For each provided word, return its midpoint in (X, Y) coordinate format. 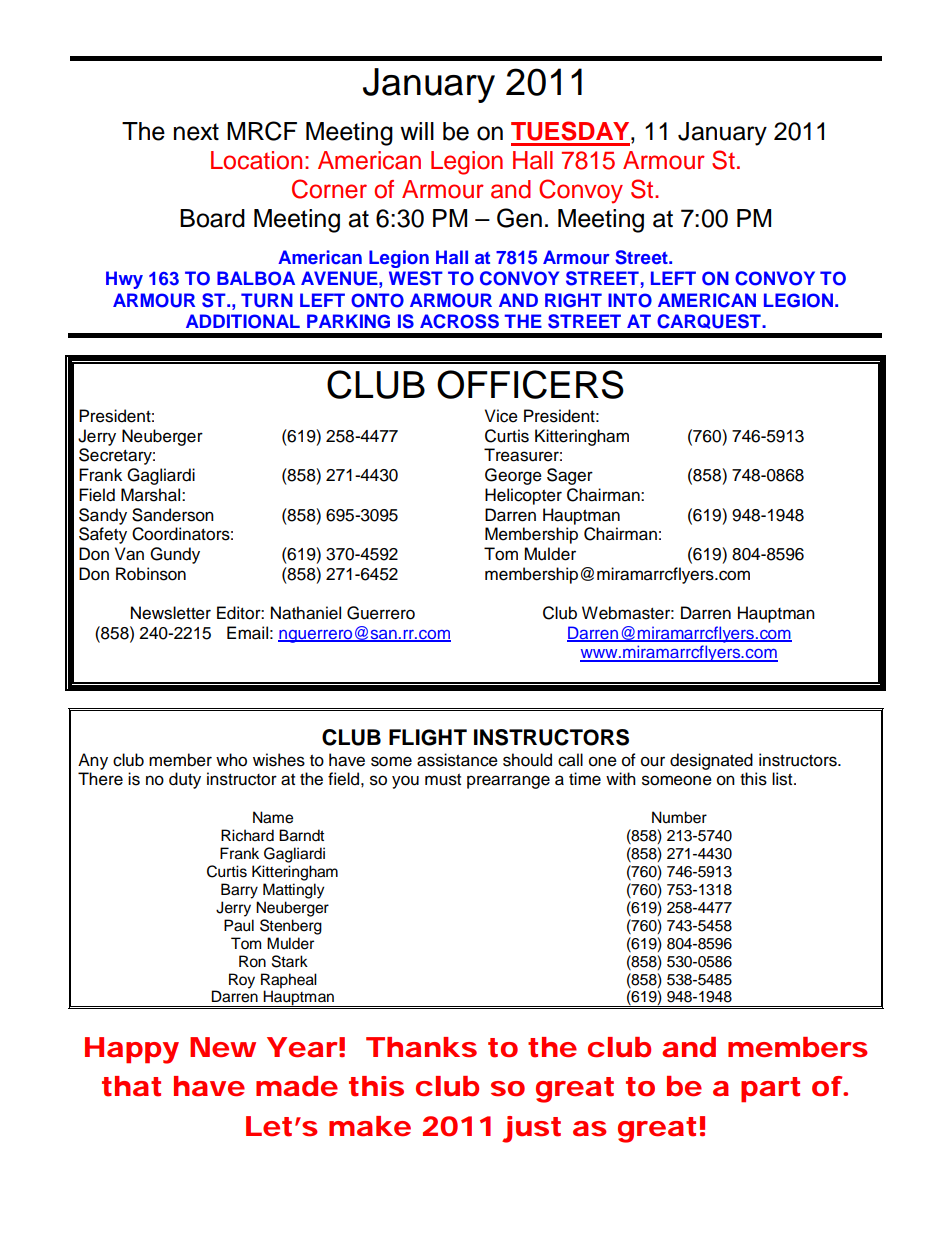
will (417, 131)
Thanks (421, 1047)
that (131, 1086)
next (196, 132)
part (770, 1089)
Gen (519, 218)
